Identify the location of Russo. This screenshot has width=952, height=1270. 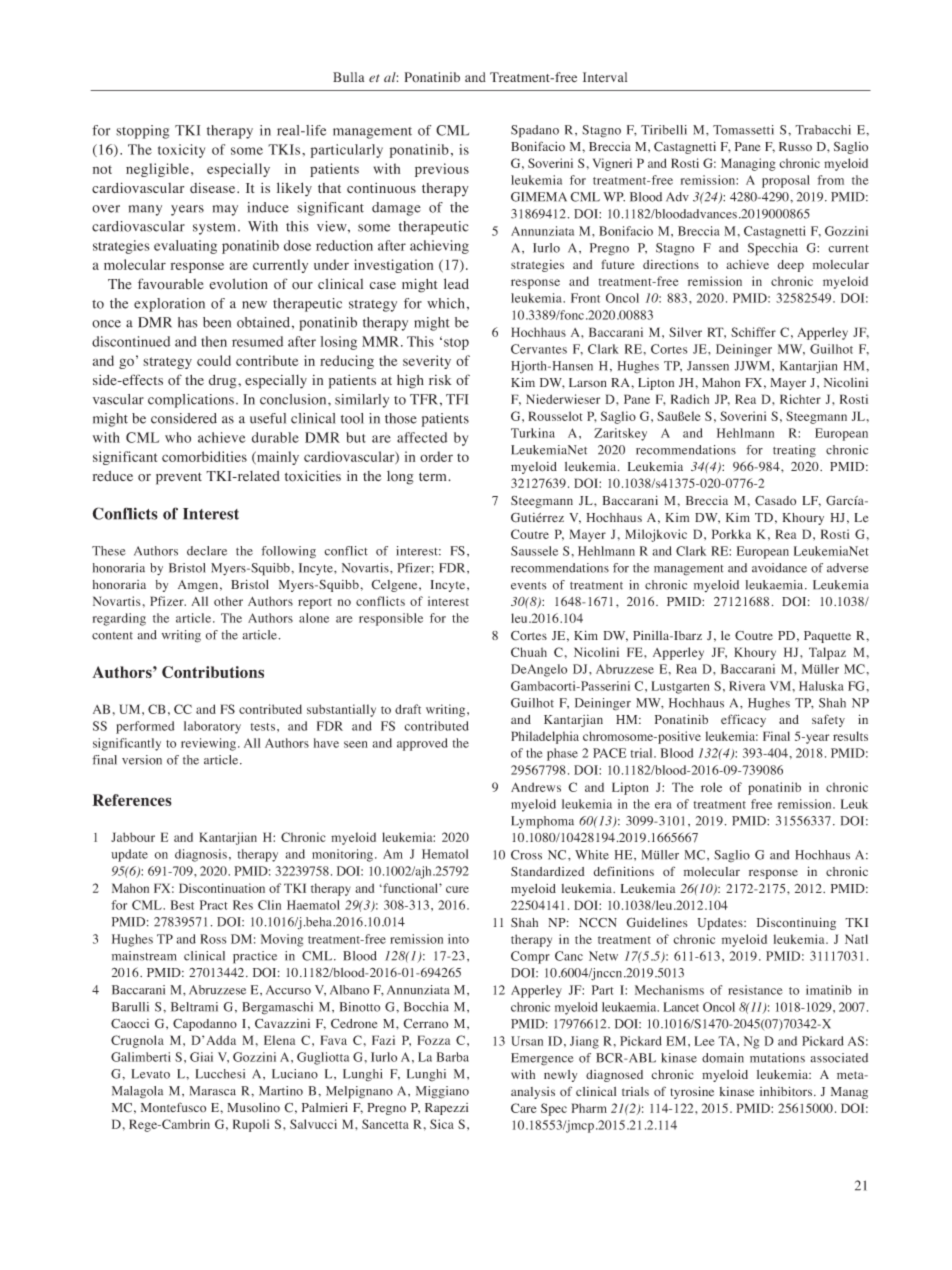
(795, 146).
